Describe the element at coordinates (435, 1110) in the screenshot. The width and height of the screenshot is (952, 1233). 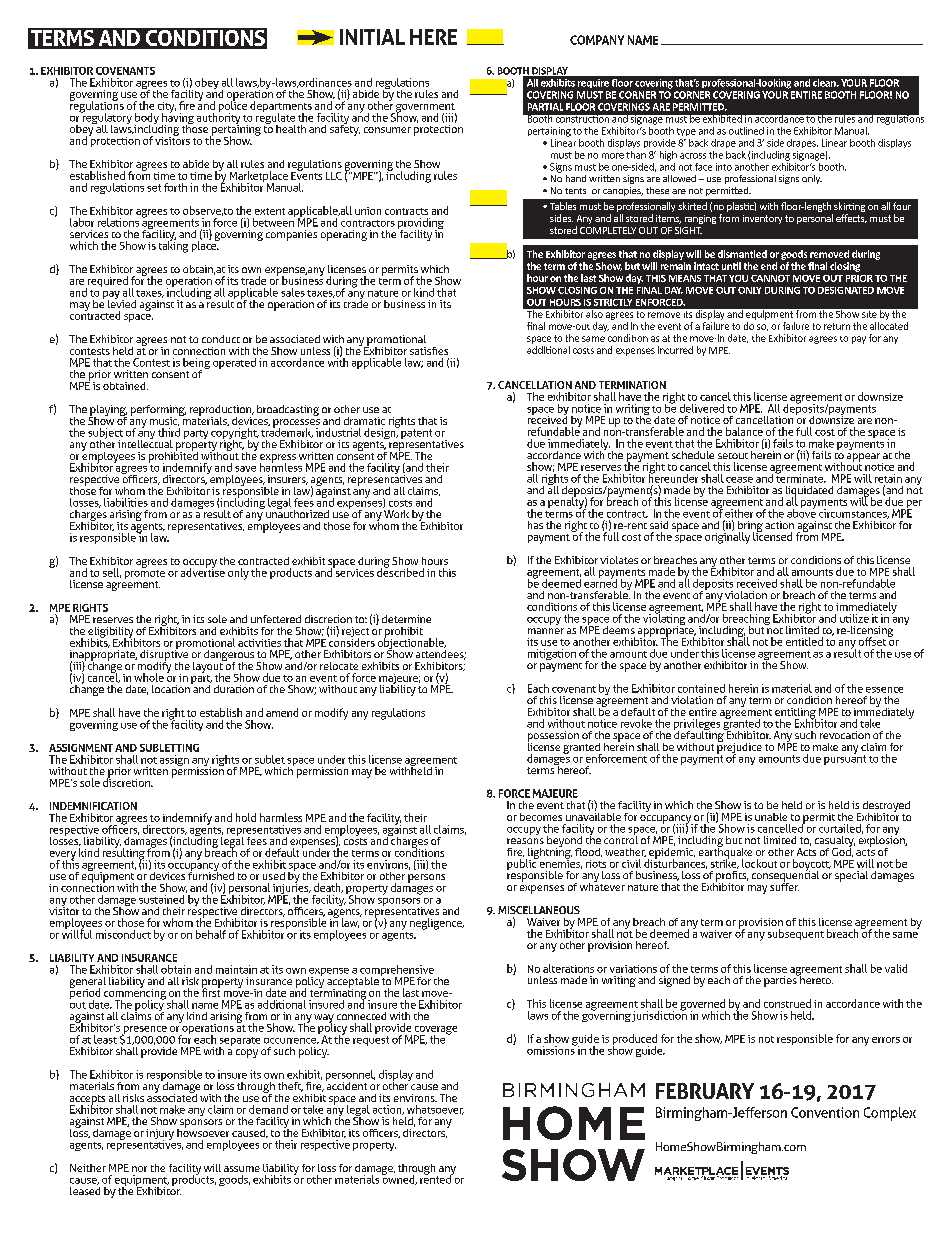
I see `whatsoever` at that location.
